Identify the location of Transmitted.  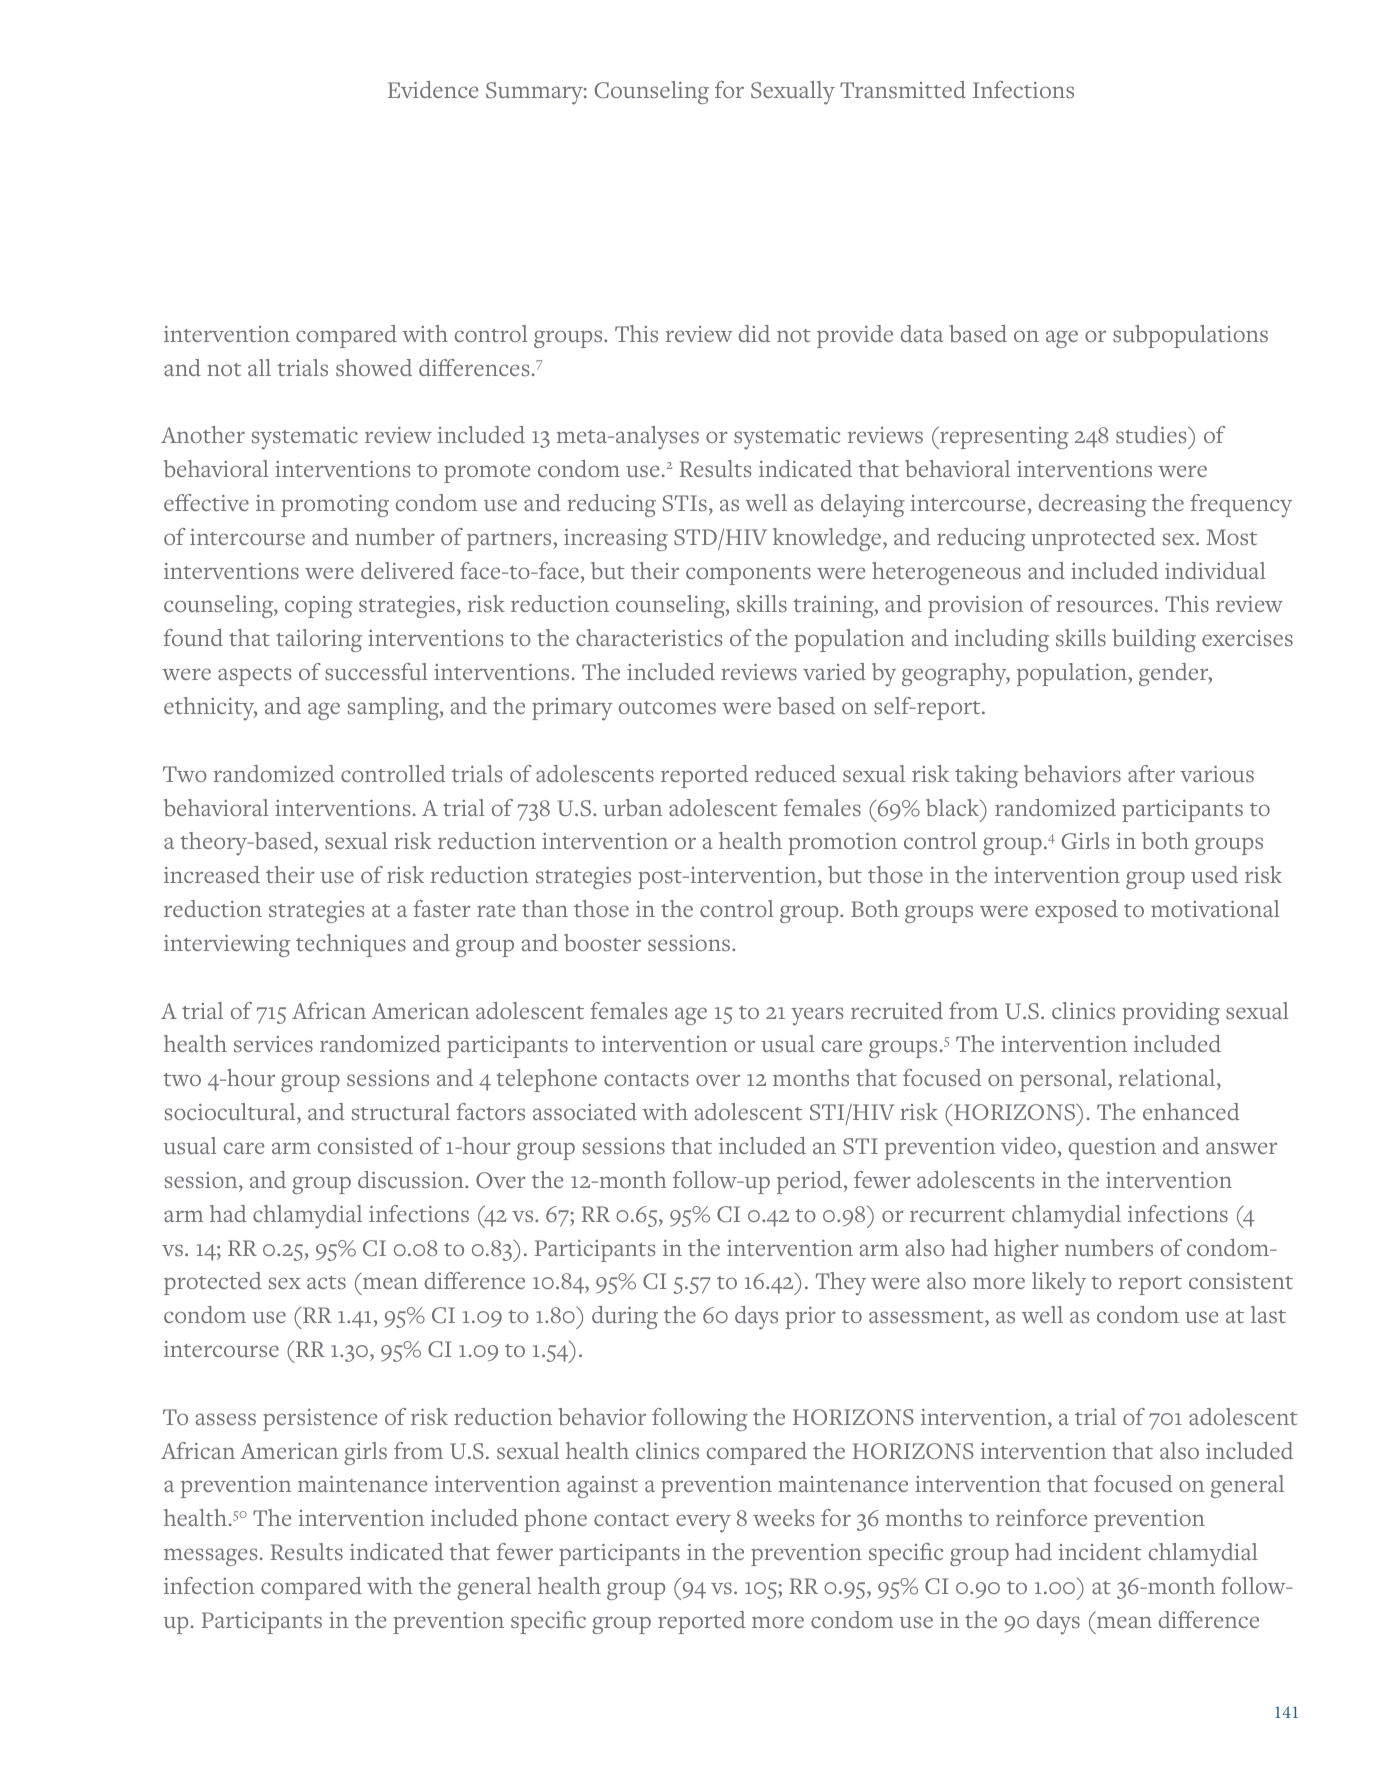
(903, 90).
